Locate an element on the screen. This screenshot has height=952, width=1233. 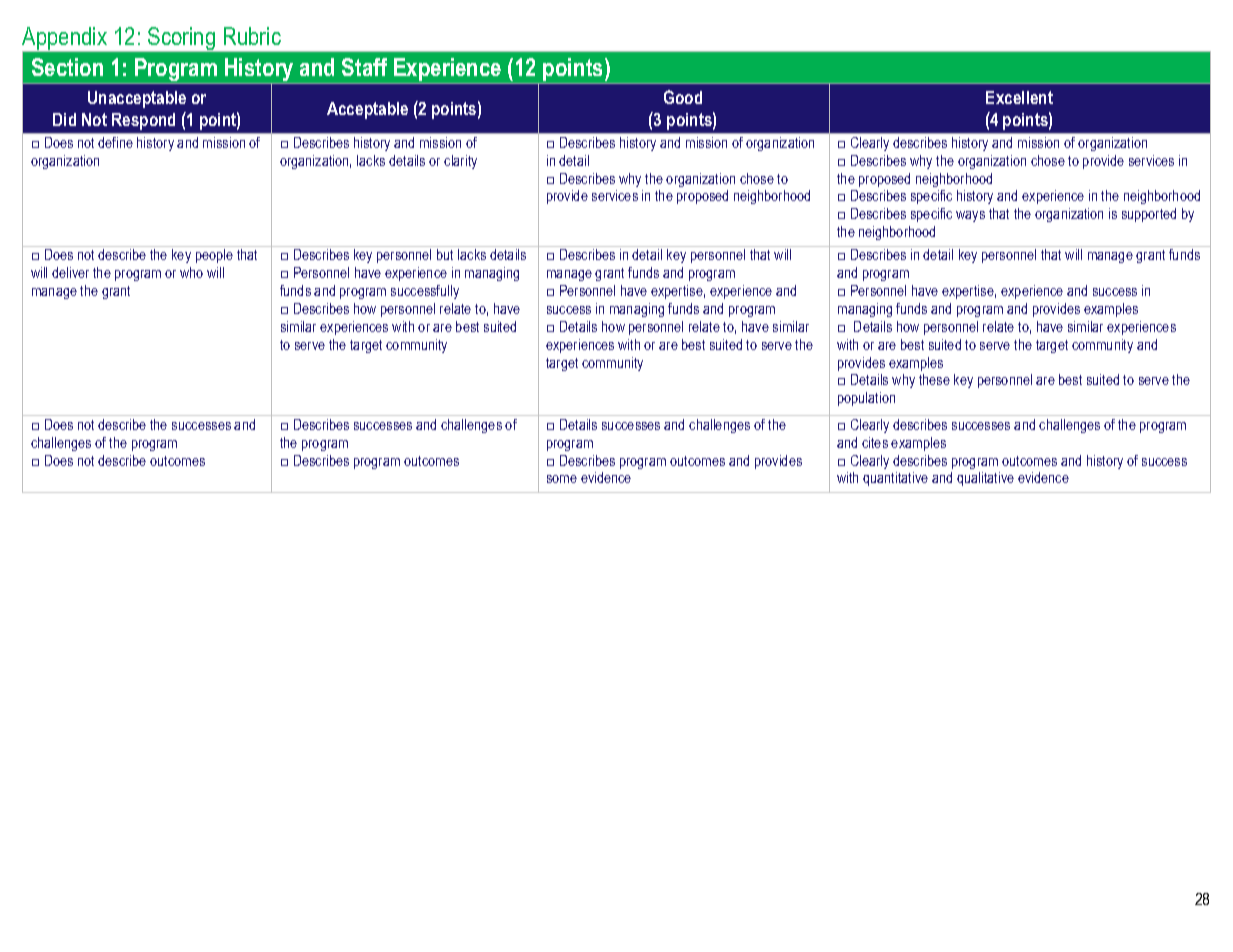
cites is located at coordinates (875, 442).
